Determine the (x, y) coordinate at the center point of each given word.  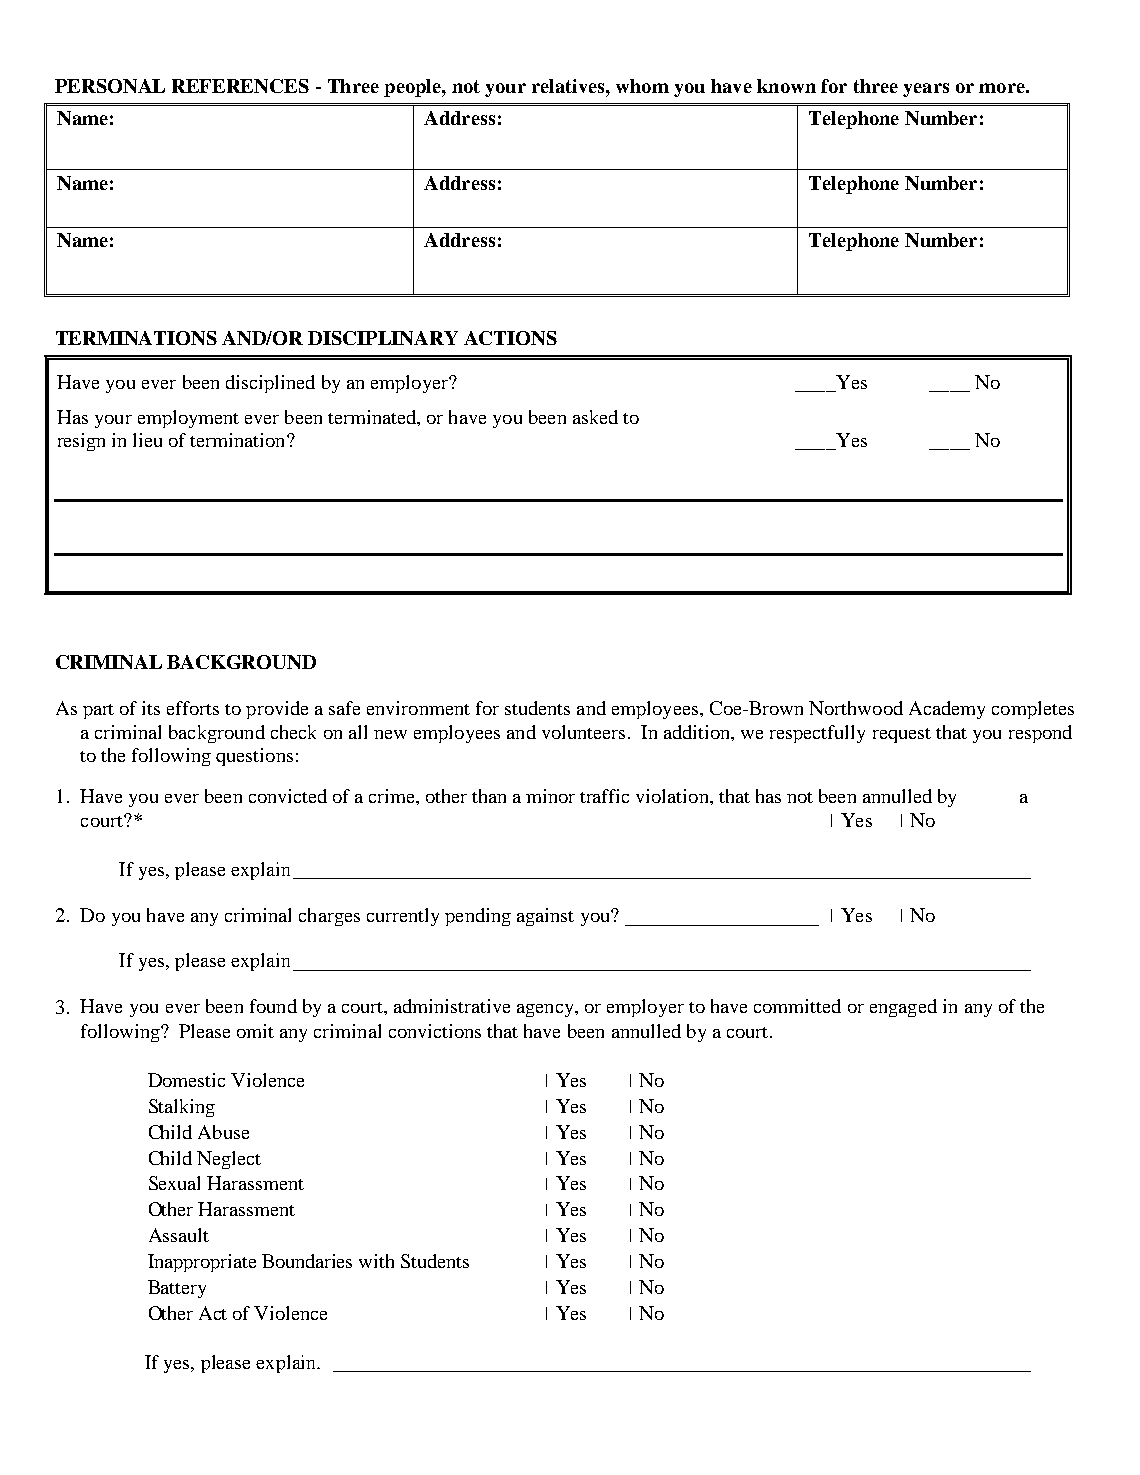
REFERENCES (240, 86)
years (926, 90)
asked (595, 417)
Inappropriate (202, 1263)
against (545, 917)
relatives (569, 86)
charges (329, 917)
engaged (903, 1008)
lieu (147, 440)
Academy (947, 710)
